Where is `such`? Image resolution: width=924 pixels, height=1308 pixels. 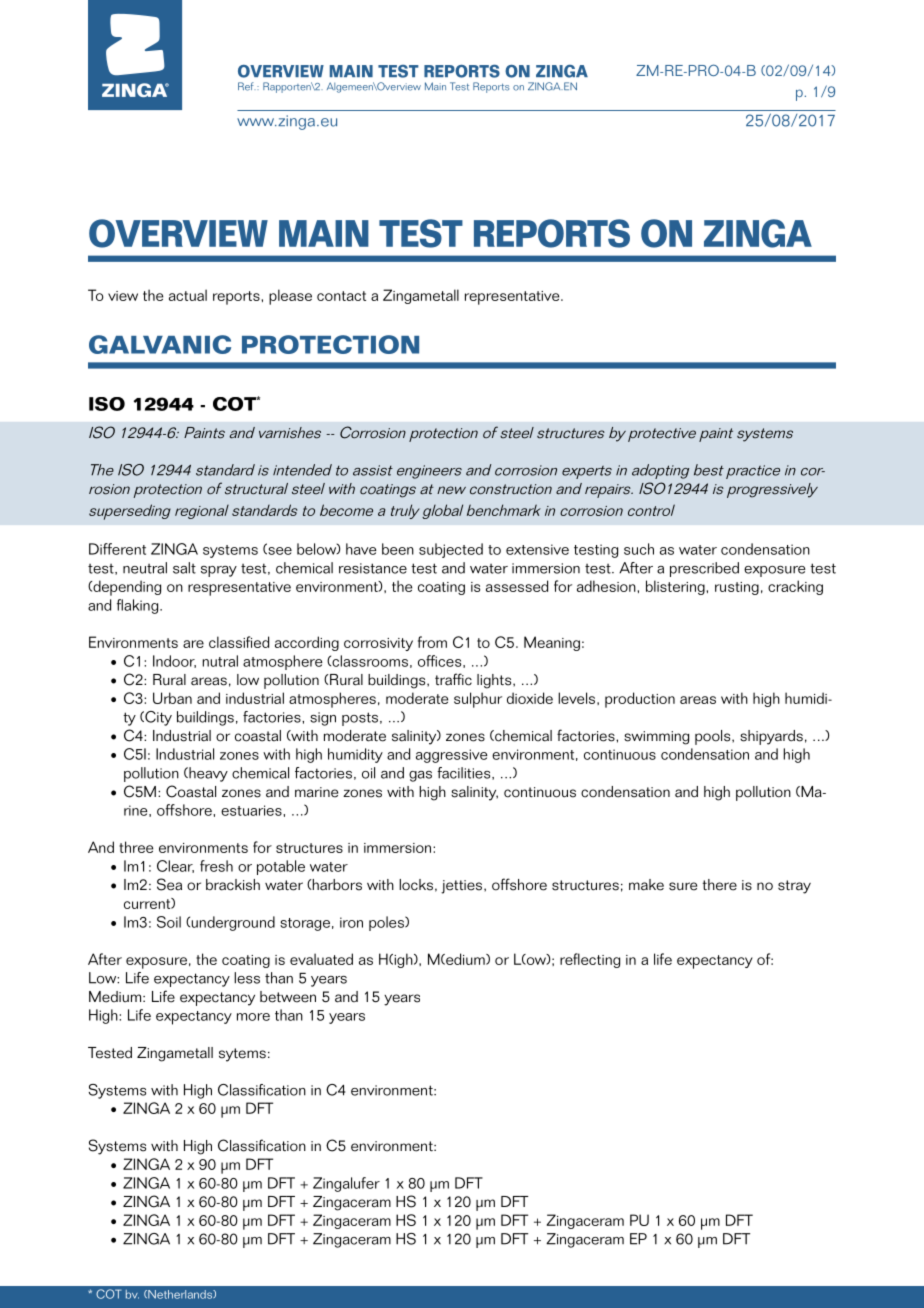
such is located at coordinates (639, 549).
